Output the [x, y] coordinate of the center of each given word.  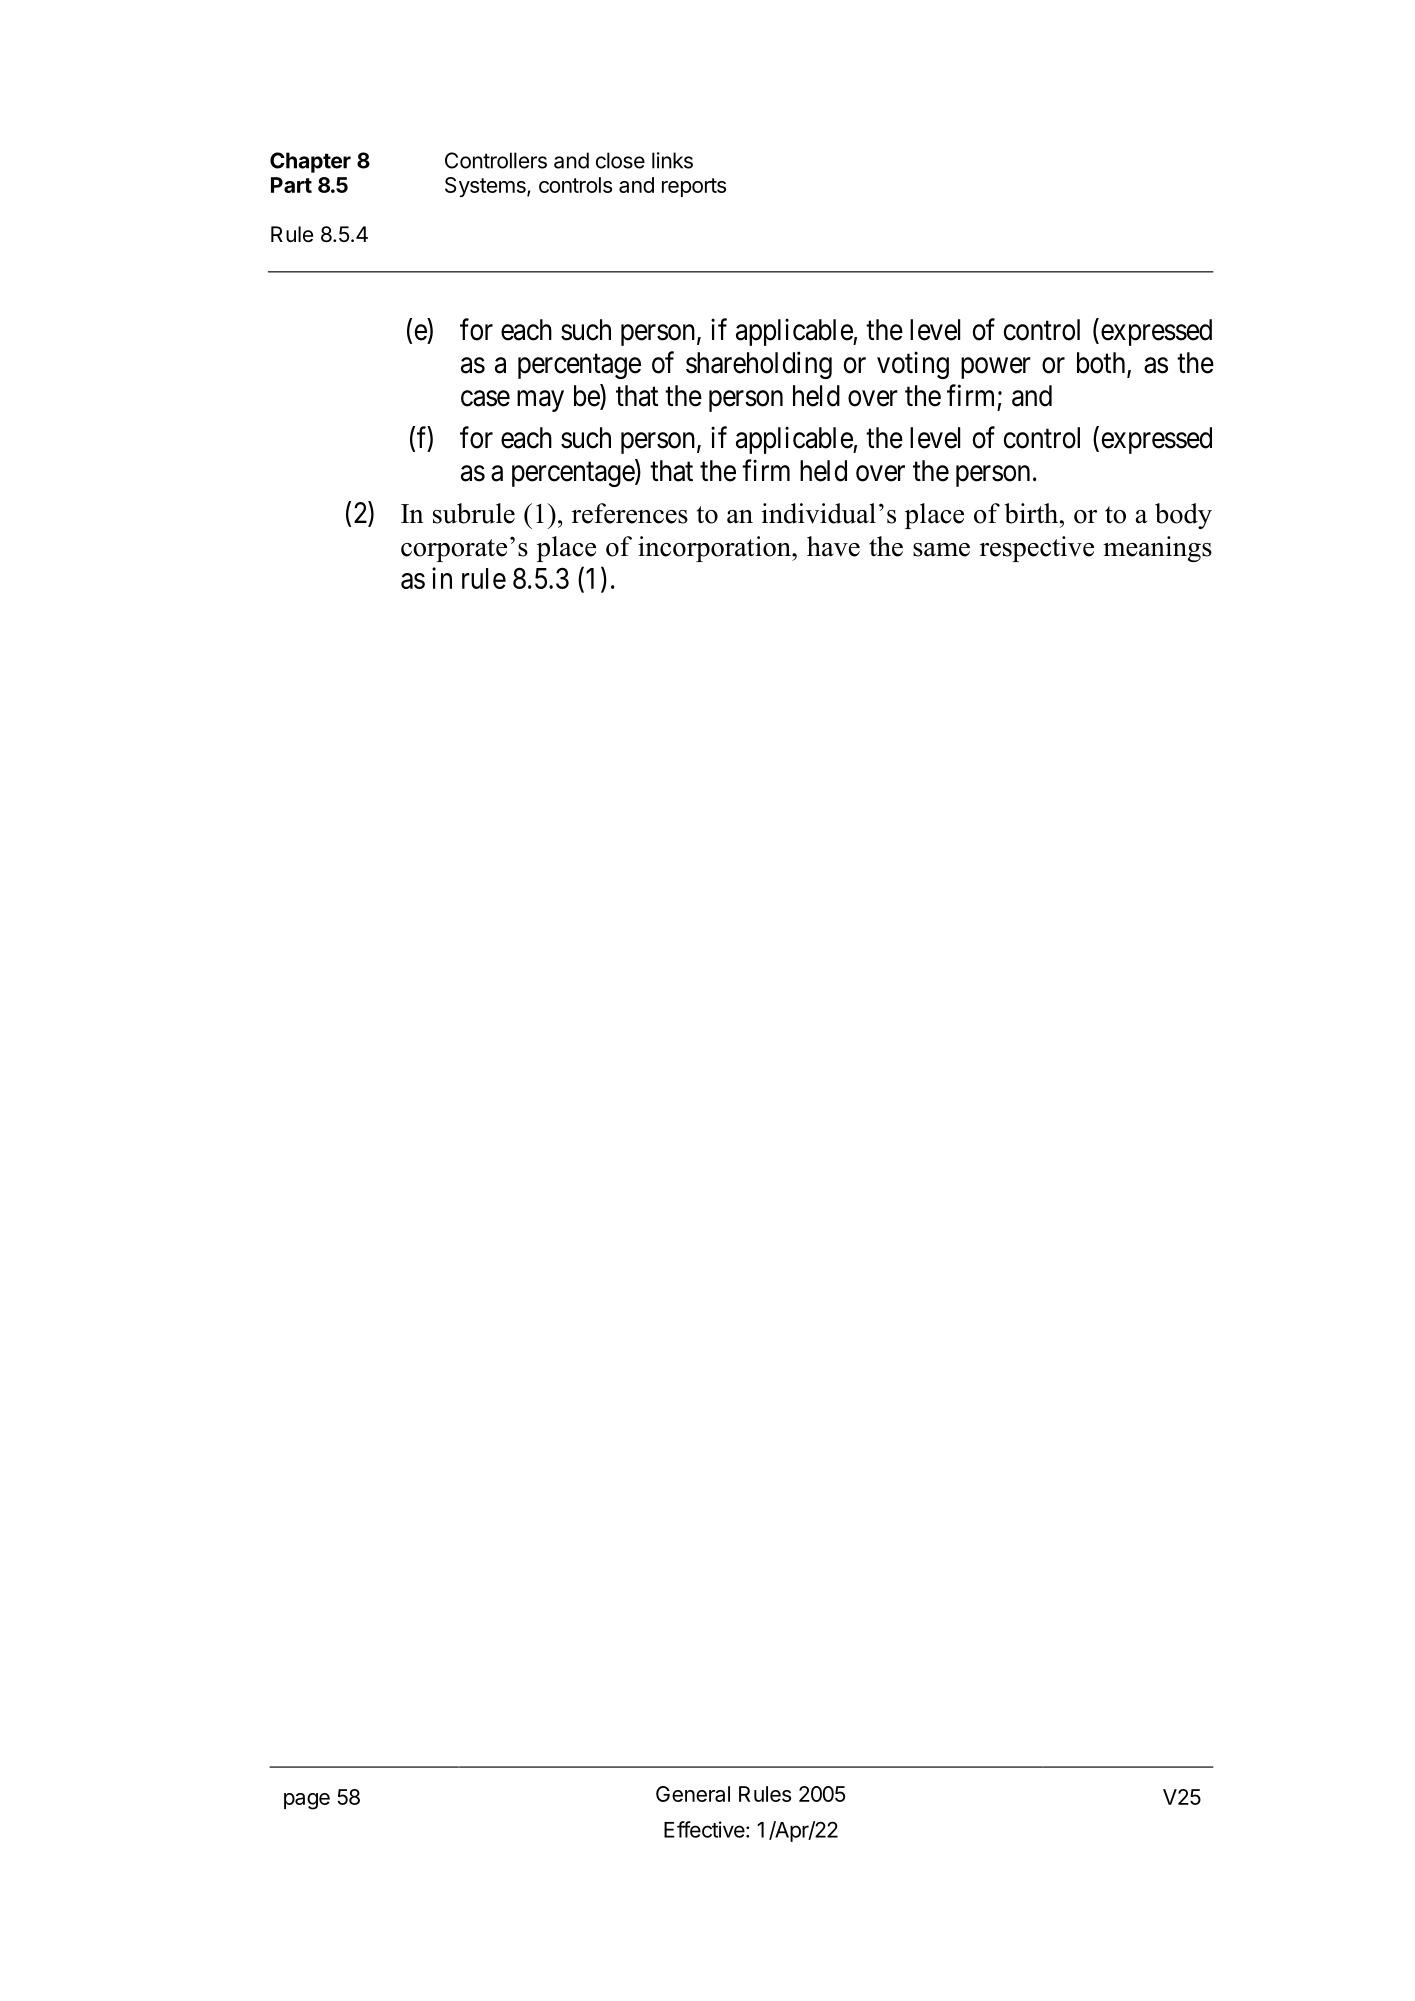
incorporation [715, 549]
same [941, 550]
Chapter [310, 162]
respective [1037, 549]
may [540, 401]
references [630, 513]
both [1102, 364]
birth [1033, 513]
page [307, 1801]
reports [694, 187]
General [693, 1794]
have [833, 546]
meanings [1157, 549]
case [485, 398]
